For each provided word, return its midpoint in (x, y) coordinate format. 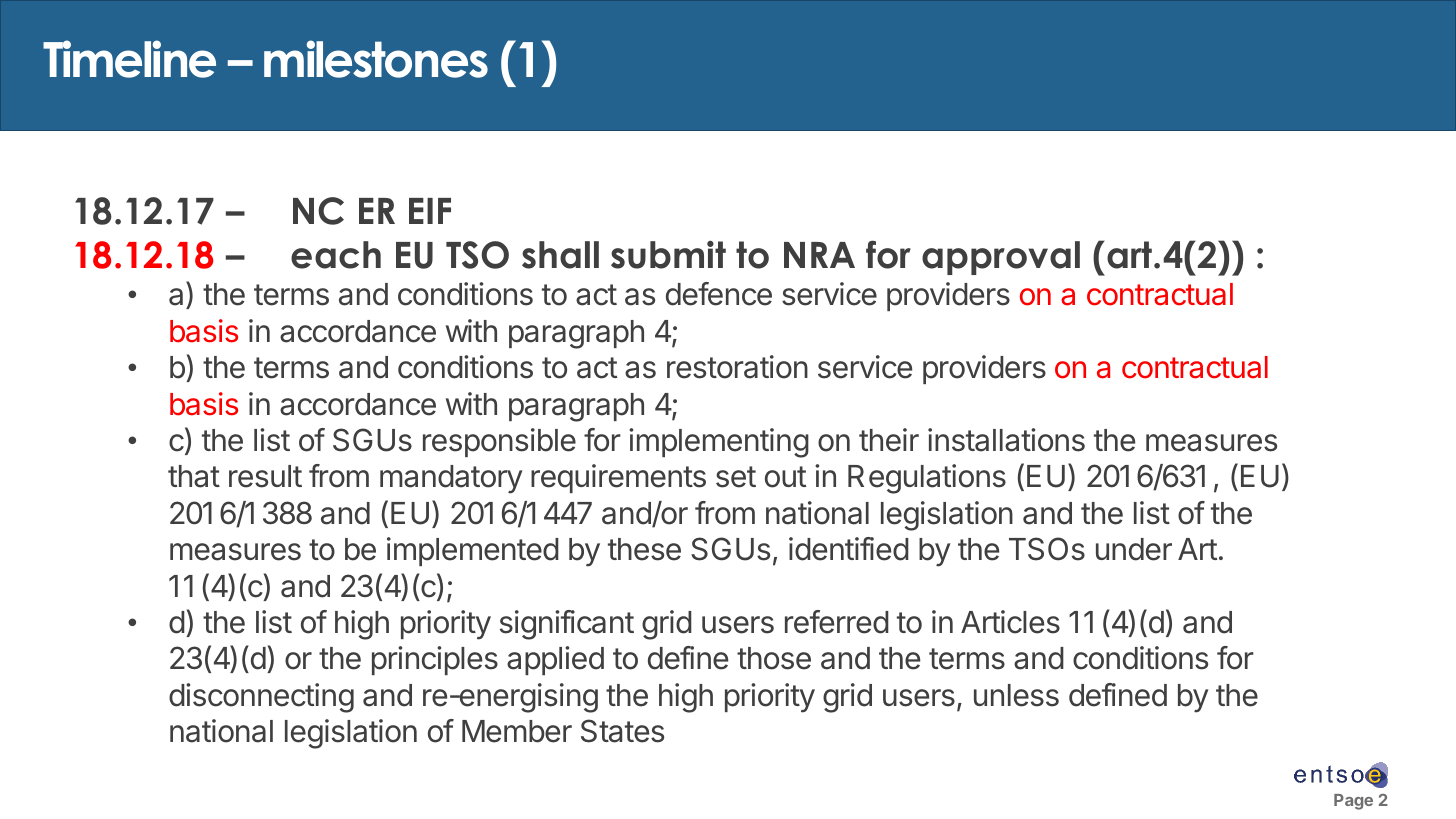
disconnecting (261, 698)
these (644, 549)
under (1134, 549)
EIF (430, 211)
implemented (473, 551)
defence (719, 294)
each (336, 255)
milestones (376, 59)
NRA (819, 255)
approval (1001, 258)
